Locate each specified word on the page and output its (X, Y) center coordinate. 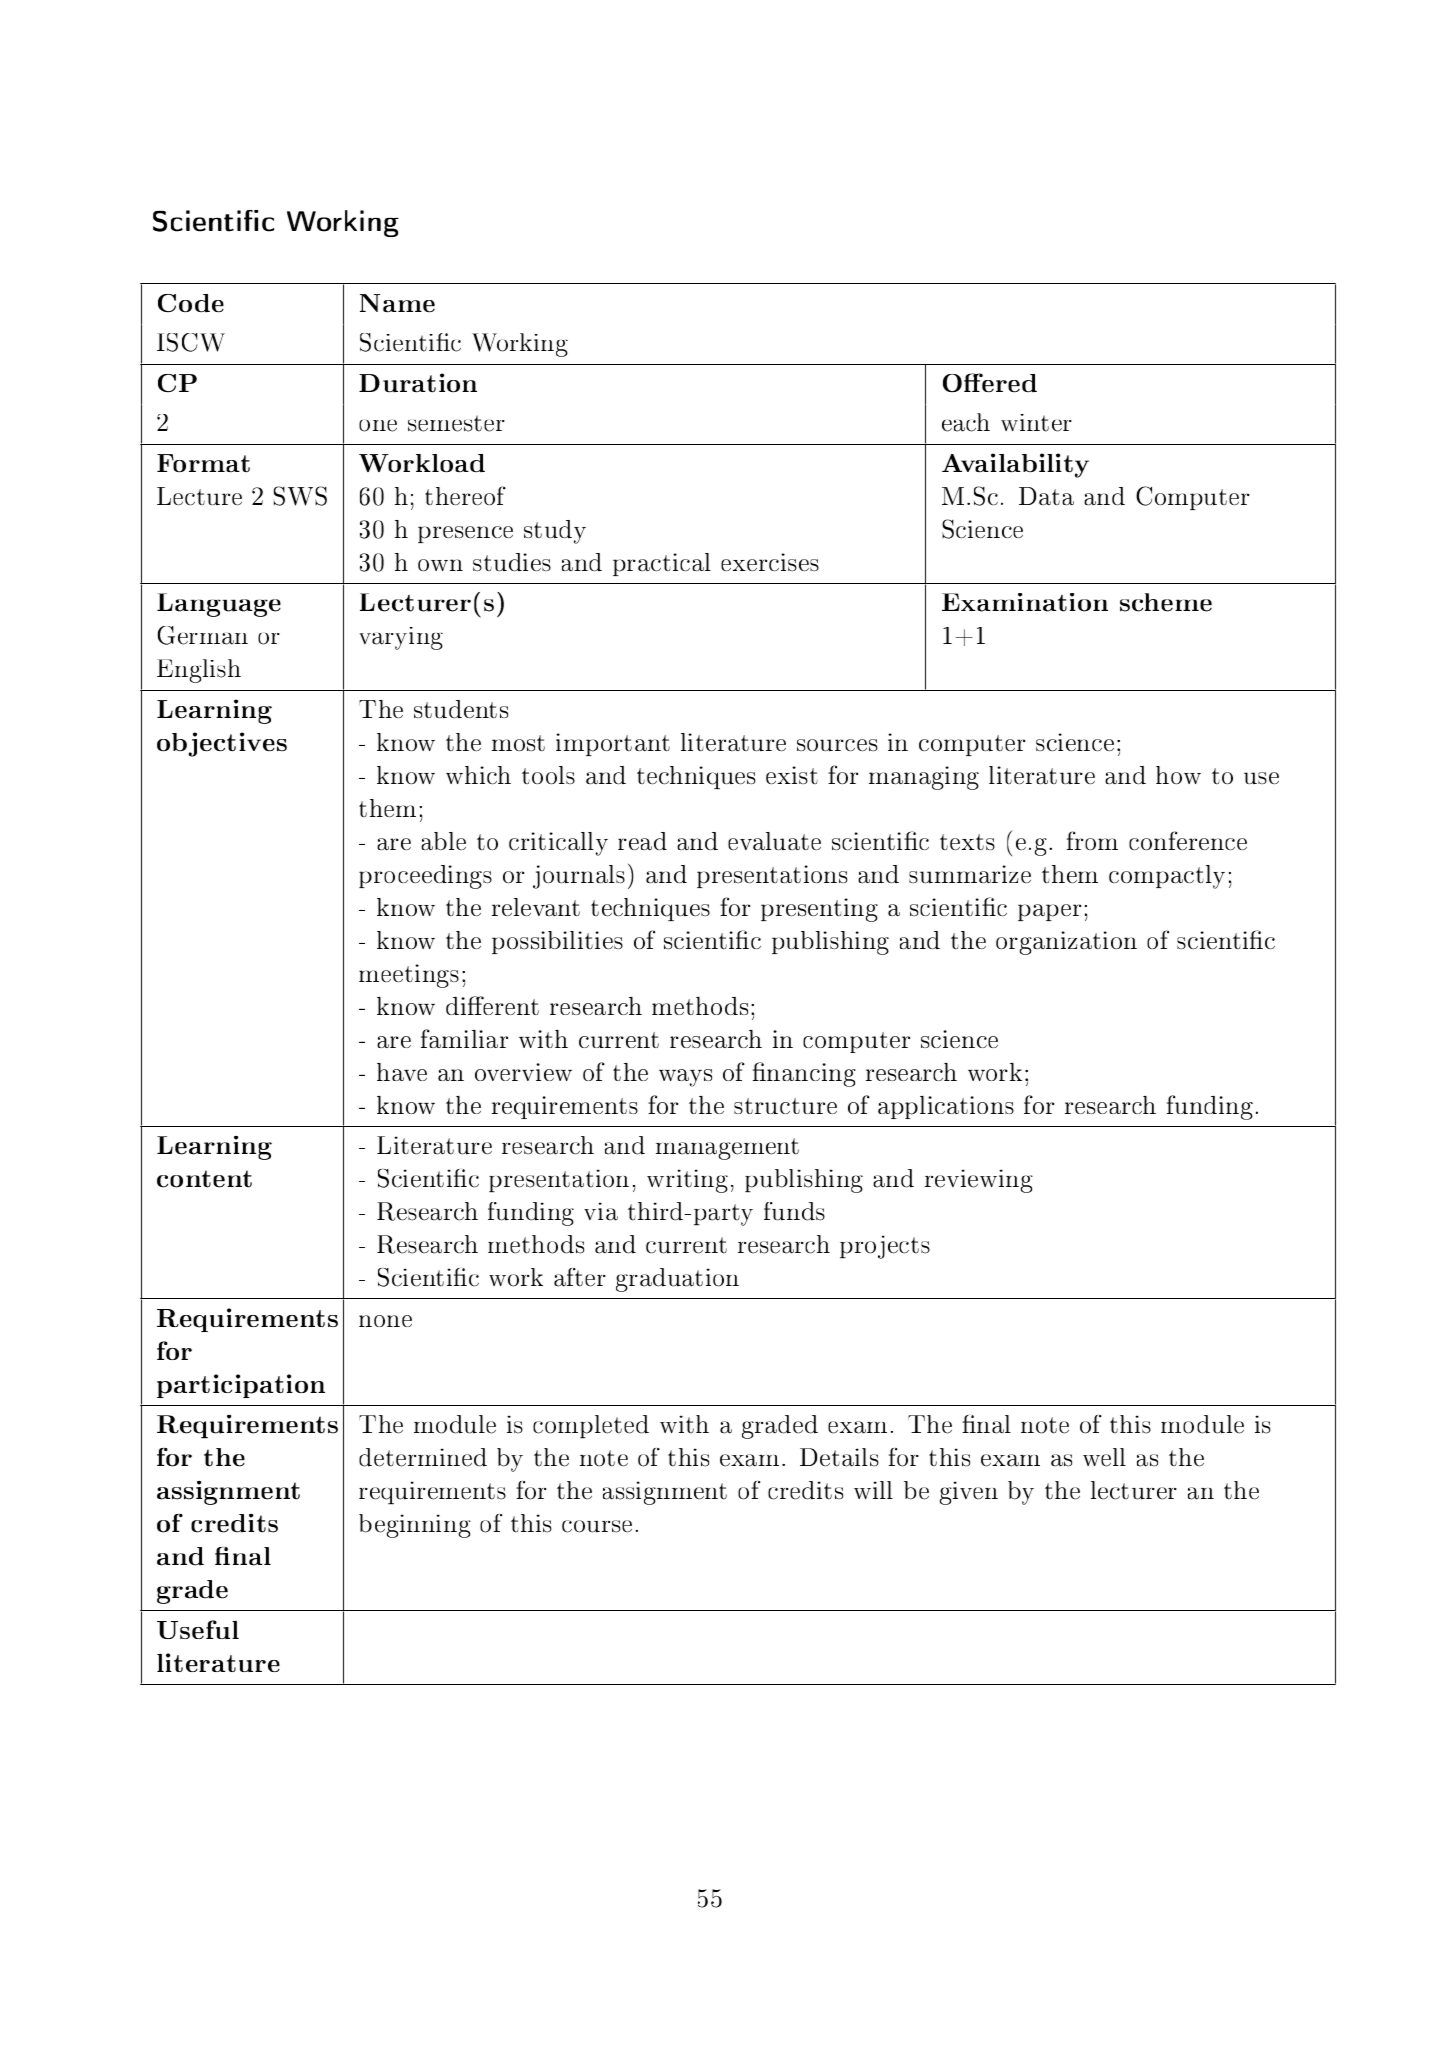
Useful (198, 1629)
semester (456, 423)
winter (1036, 423)
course (597, 1526)
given (969, 1493)
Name (397, 303)
